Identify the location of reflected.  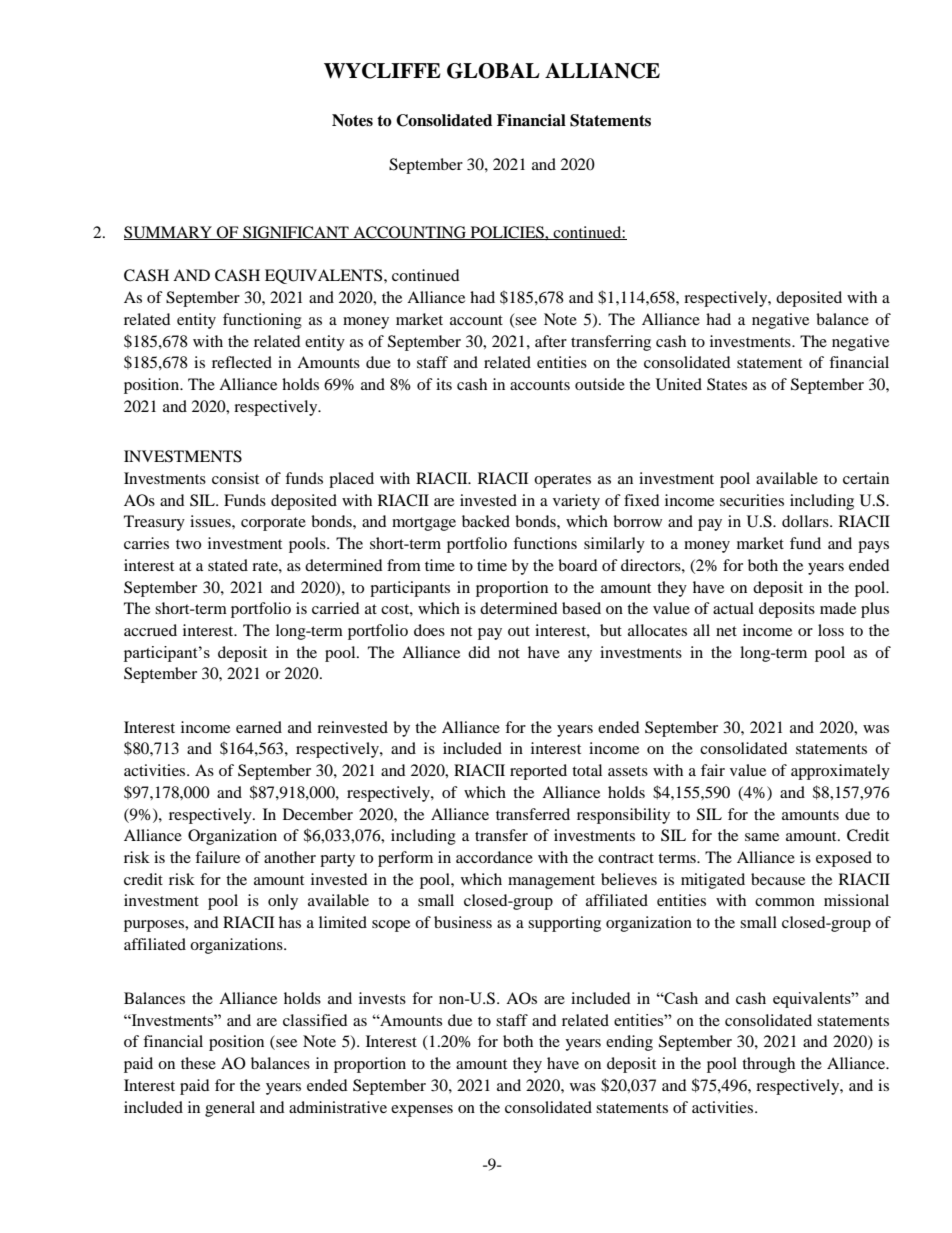
(242, 362).
